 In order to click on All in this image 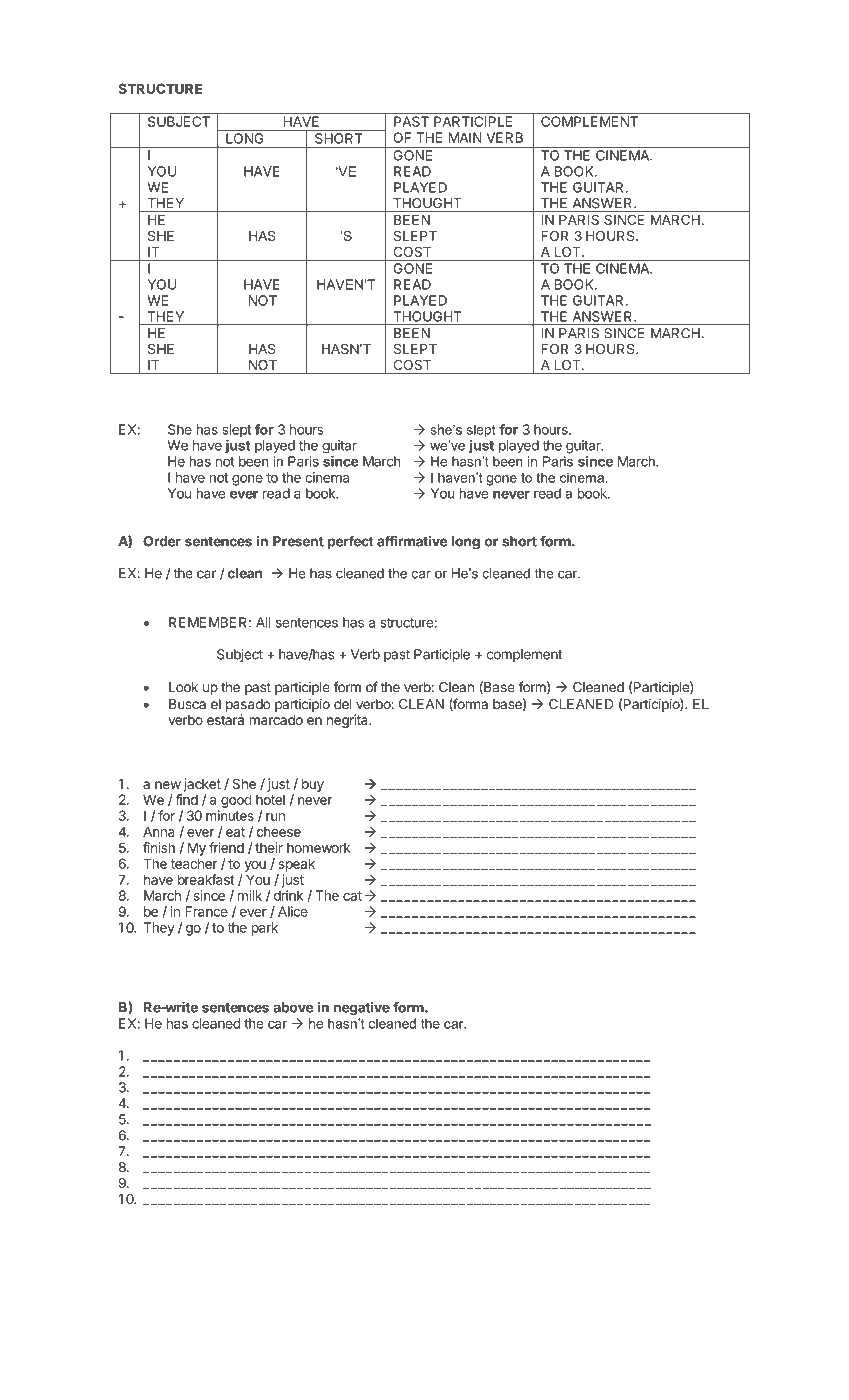, I will do `click(263, 622)`.
